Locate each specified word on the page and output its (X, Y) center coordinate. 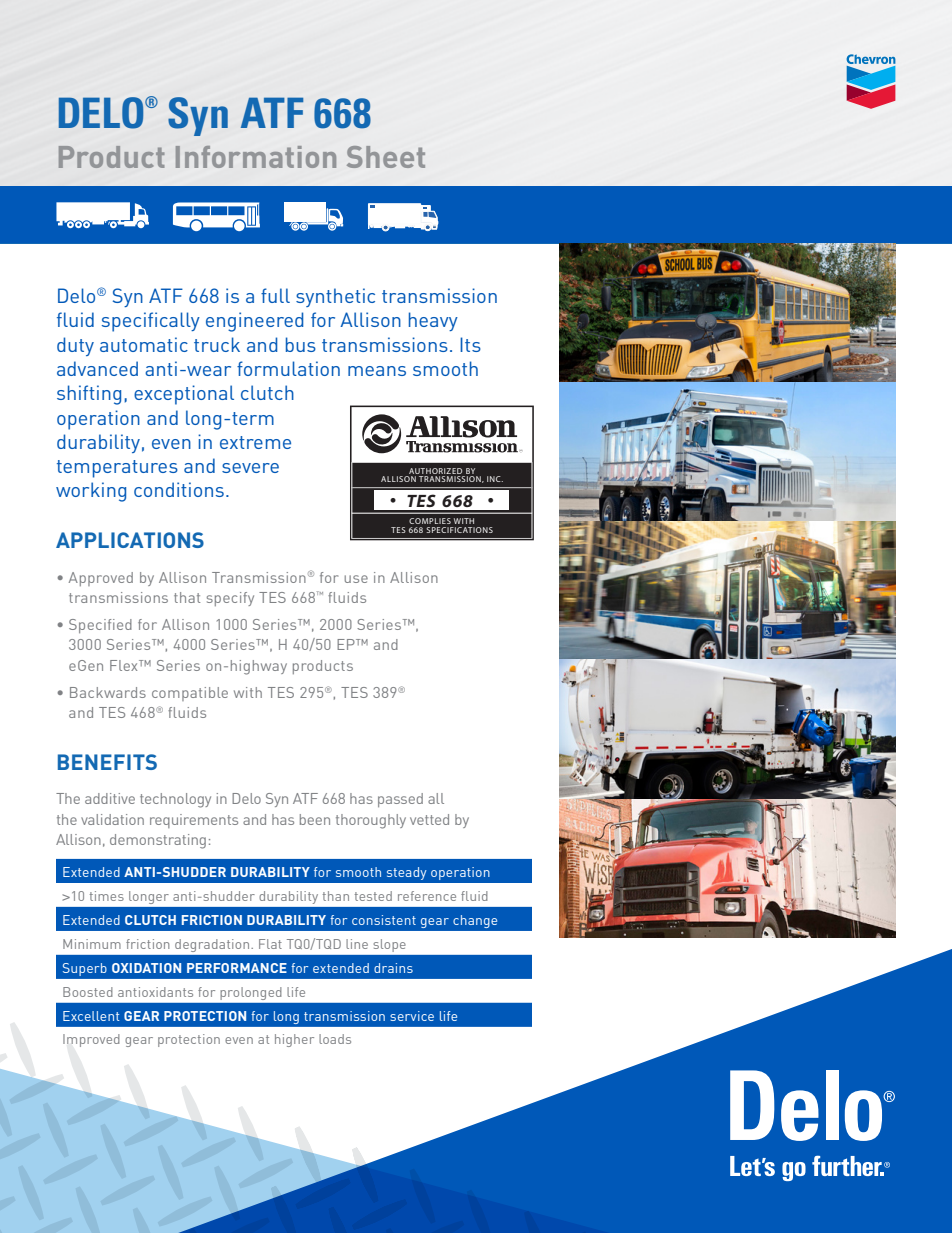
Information (256, 157)
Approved (101, 579)
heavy (433, 321)
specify (230, 599)
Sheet (386, 157)
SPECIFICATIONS (459, 530)
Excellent (91, 1016)
